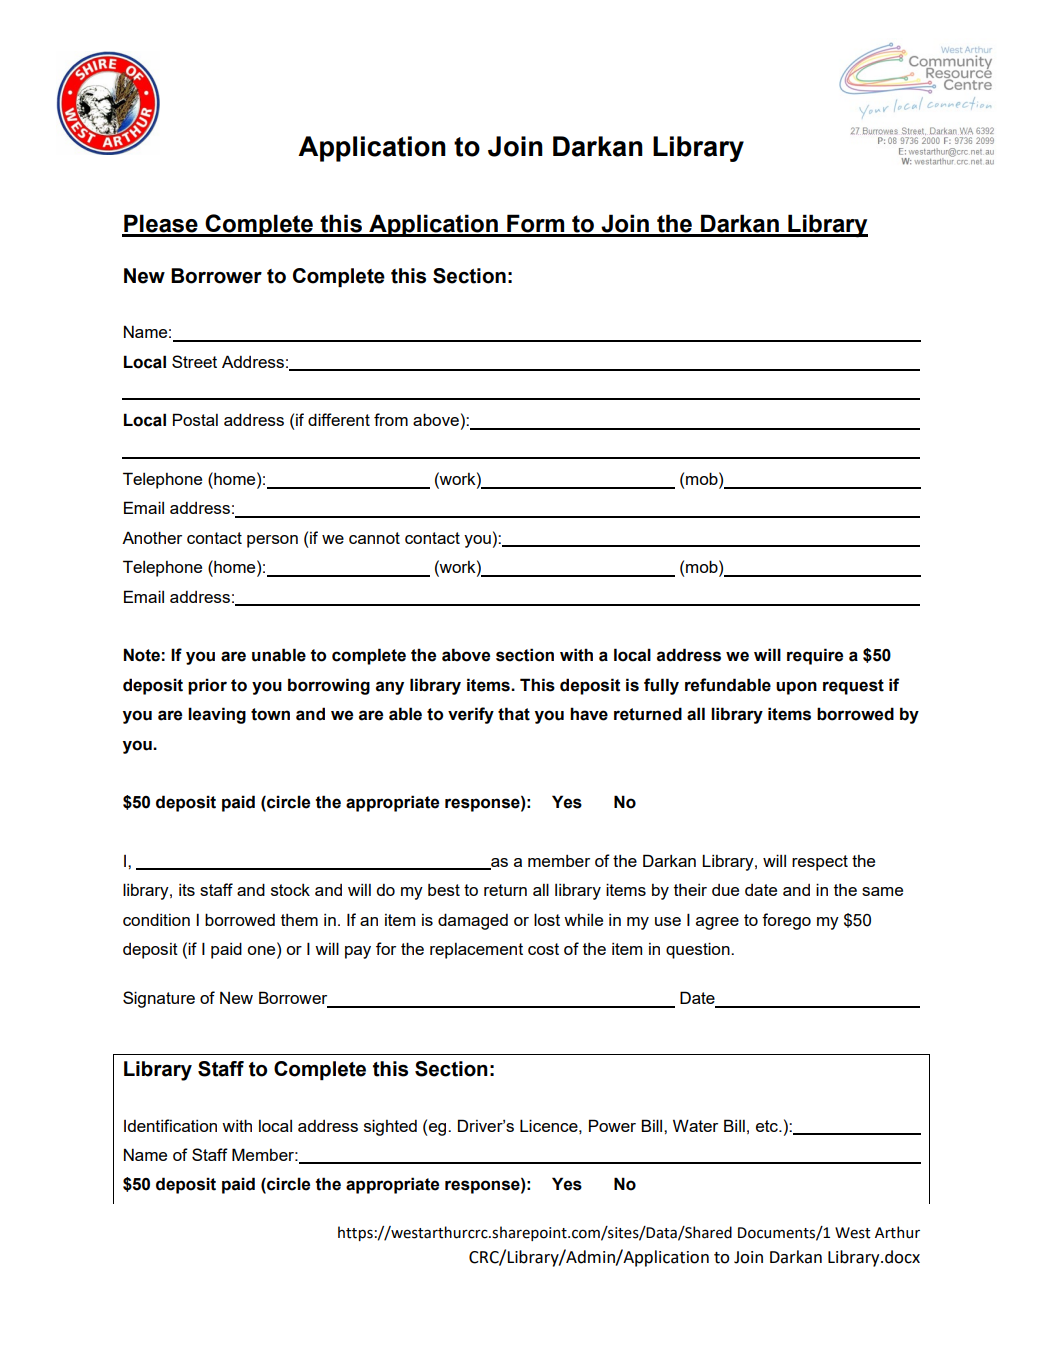  I want to click on that, so click(514, 714).
